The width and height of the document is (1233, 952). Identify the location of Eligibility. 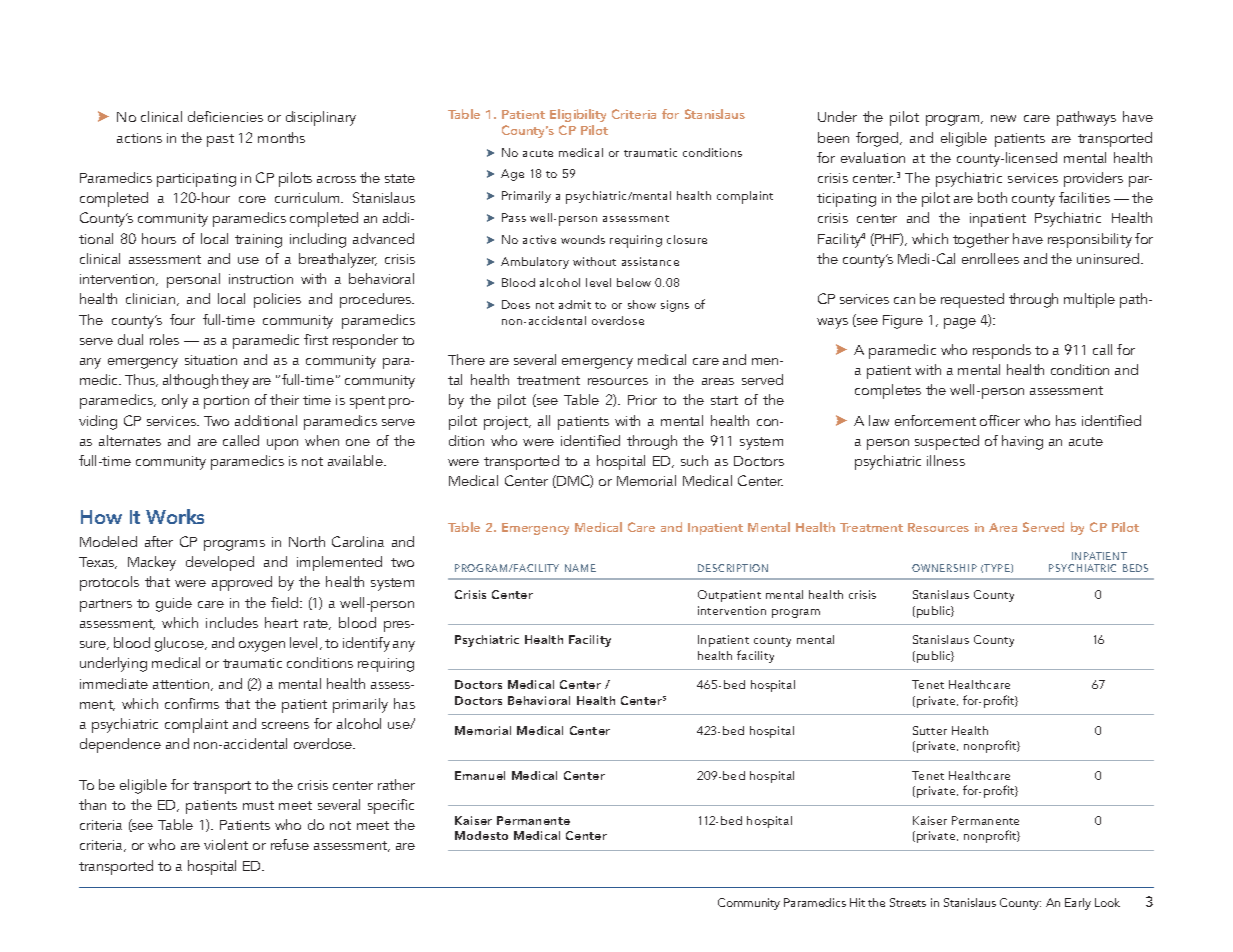
(578, 115).
